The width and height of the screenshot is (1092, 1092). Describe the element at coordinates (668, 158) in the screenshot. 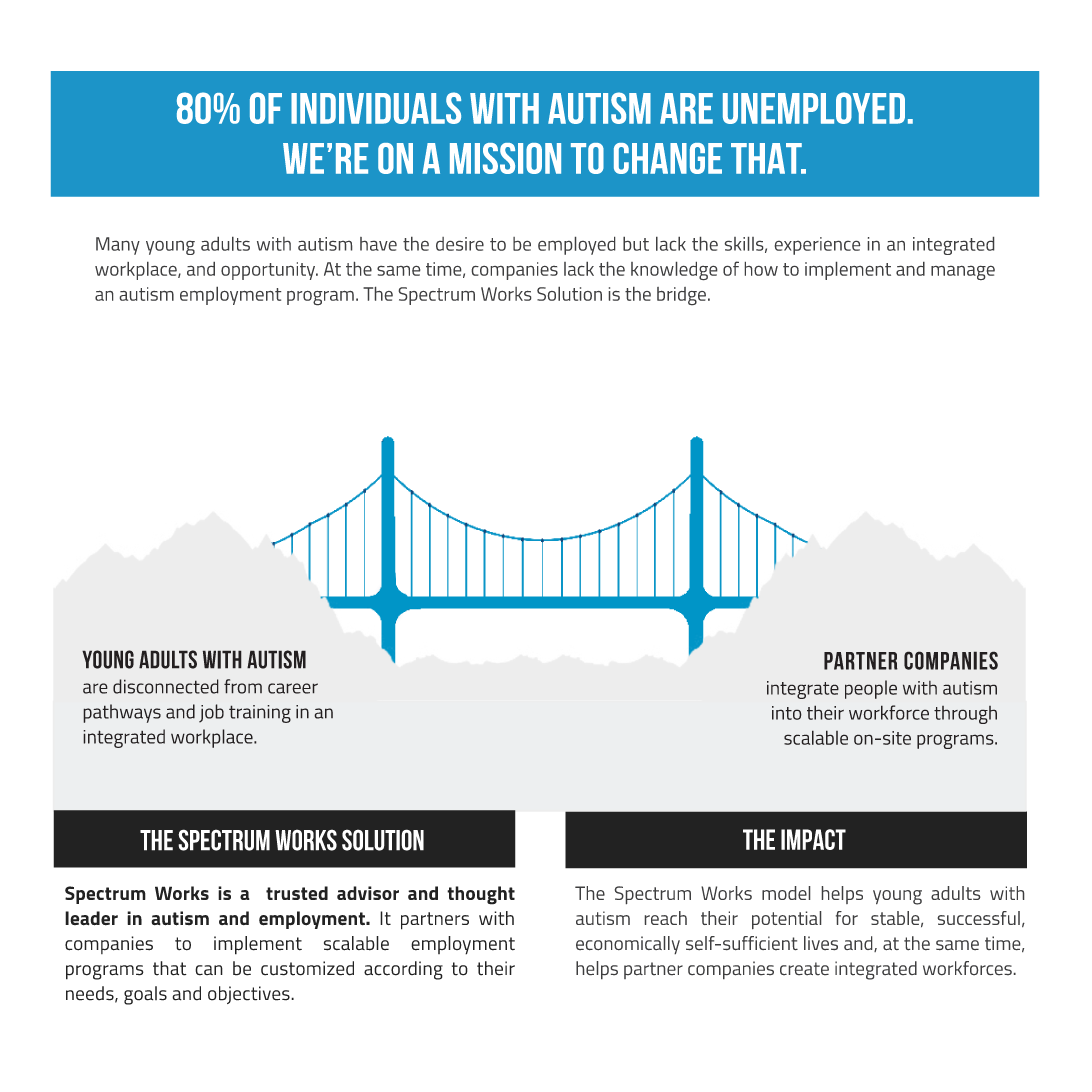

I see `CHANGE` at that location.
